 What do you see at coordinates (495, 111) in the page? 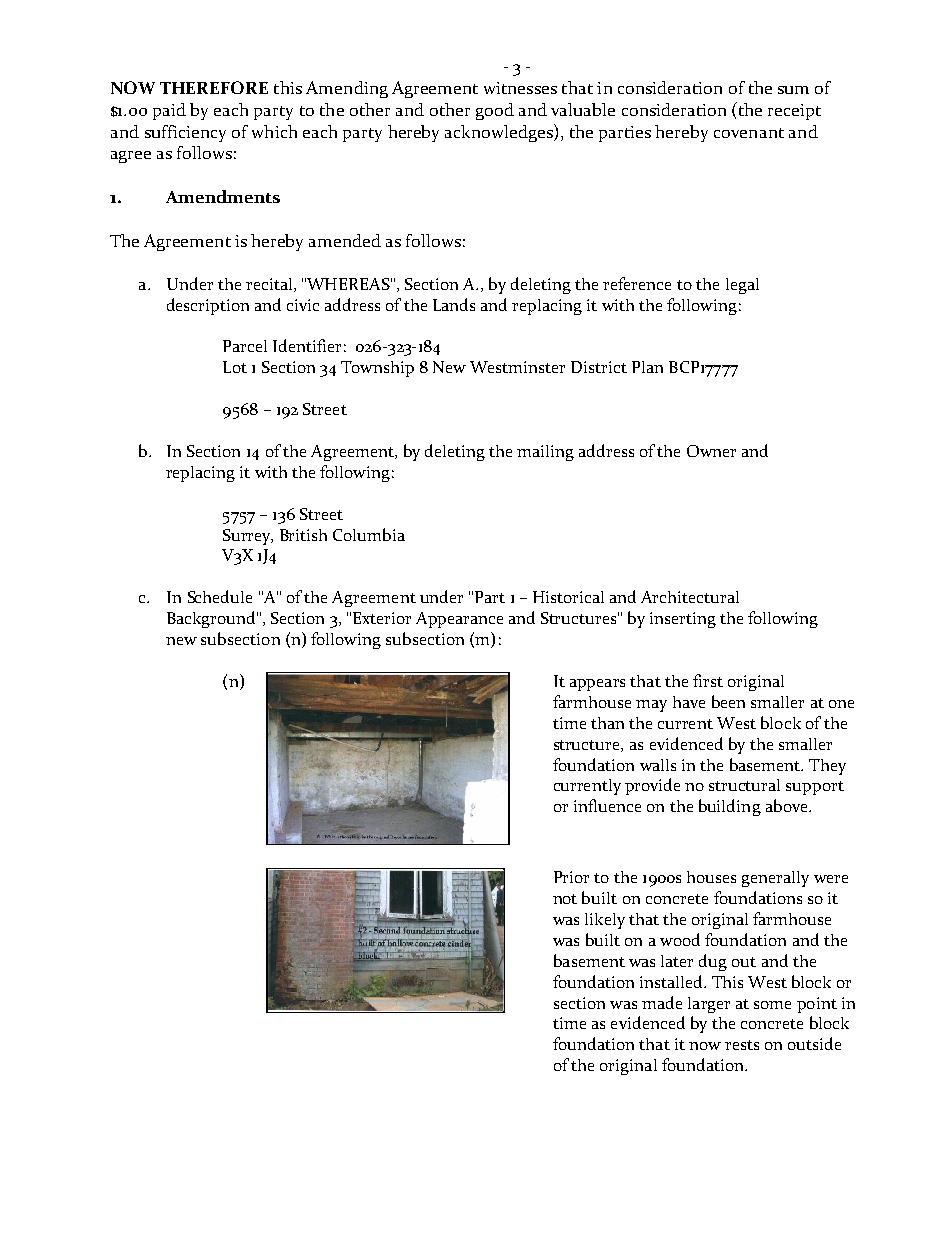
I see `good` at bounding box center [495, 111].
